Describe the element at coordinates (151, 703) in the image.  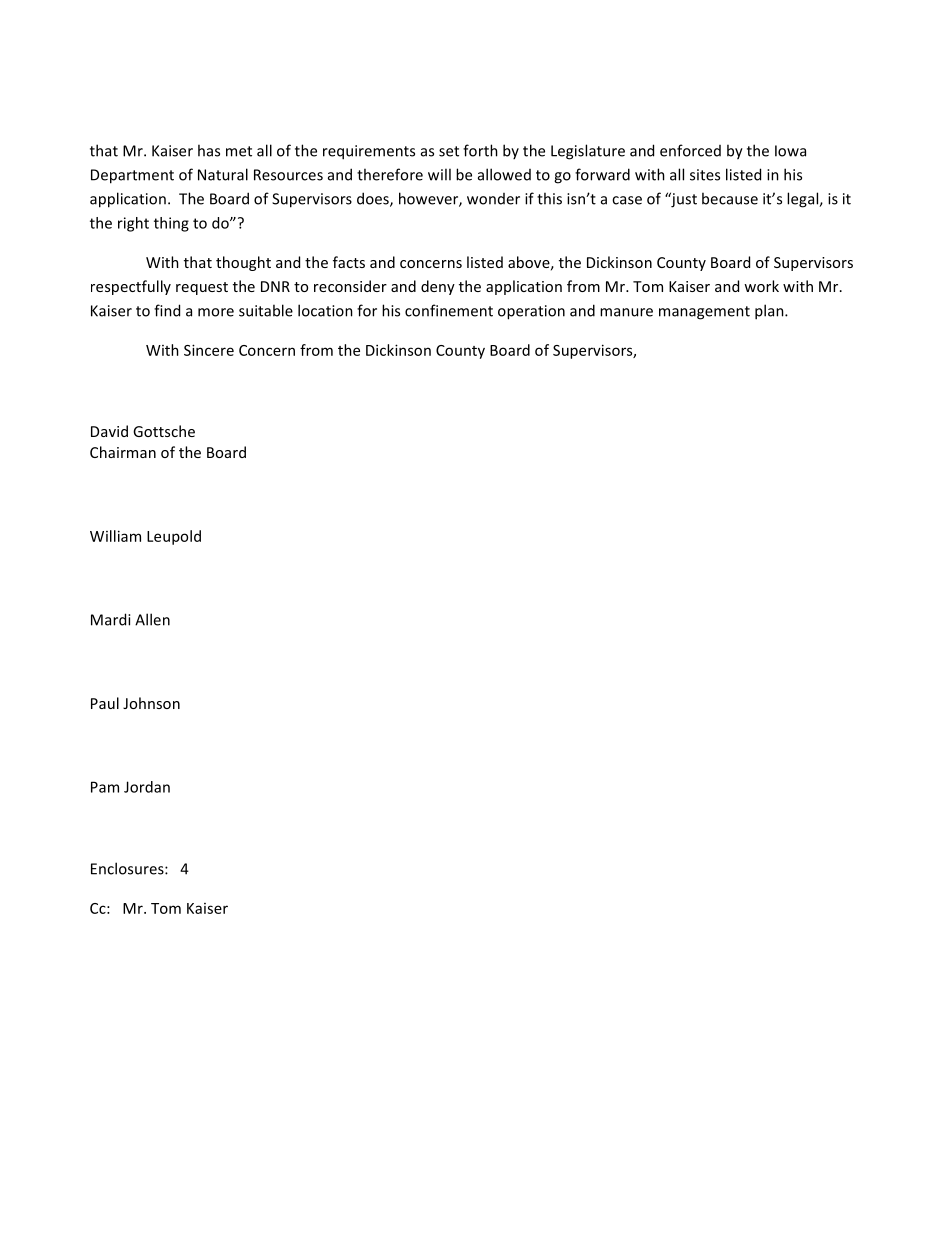
I see `Johnson` at that location.
